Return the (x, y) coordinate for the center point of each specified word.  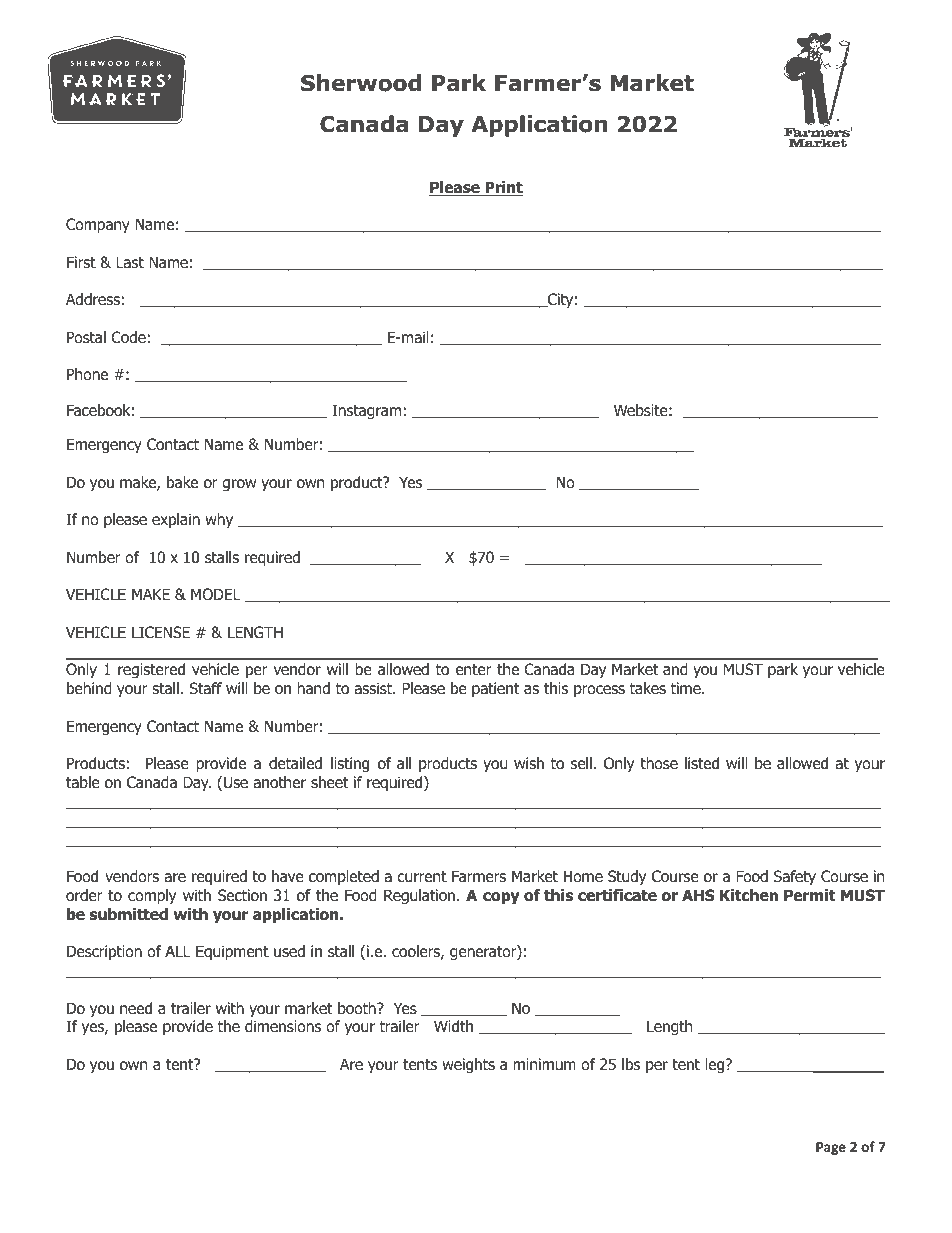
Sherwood (361, 83)
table (83, 782)
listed (702, 763)
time (687, 688)
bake (182, 482)
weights (468, 1065)
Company (98, 225)
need (136, 1008)
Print (503, 188)
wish (529, 763)
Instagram (366, 412)
